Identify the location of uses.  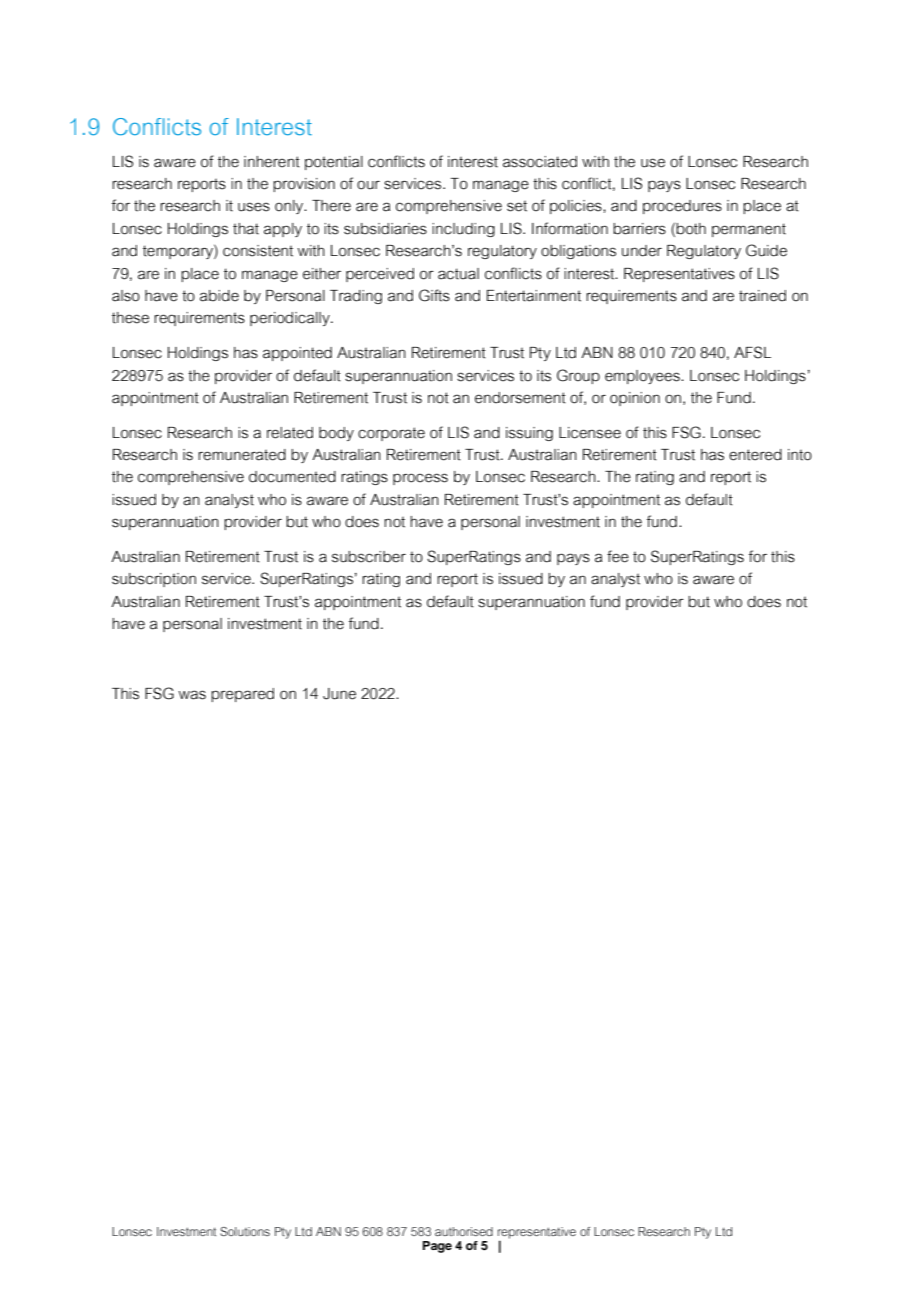
(254, 207).
